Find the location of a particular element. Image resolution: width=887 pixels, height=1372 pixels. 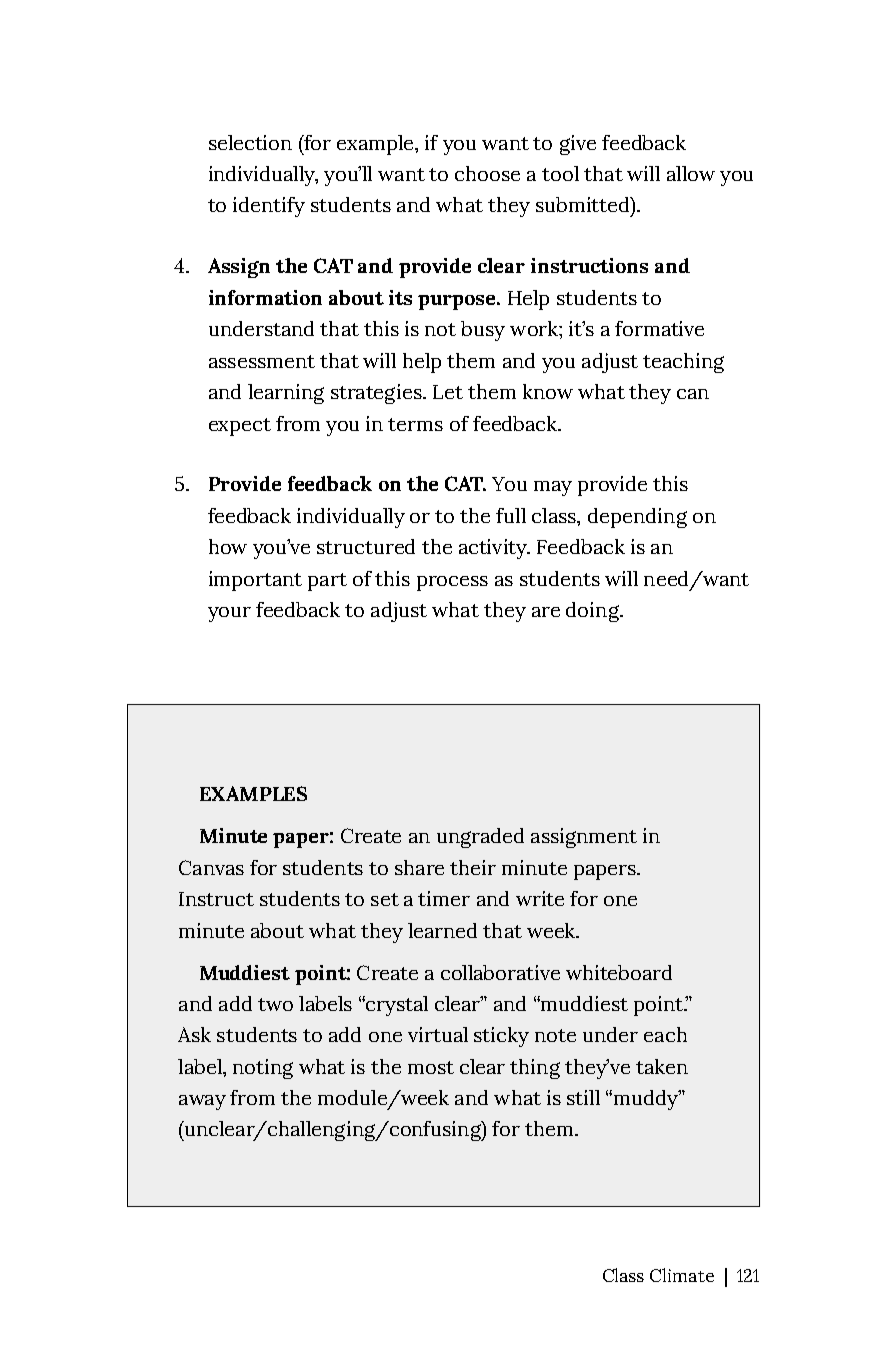

choose is located at coordinates (487, 173).
